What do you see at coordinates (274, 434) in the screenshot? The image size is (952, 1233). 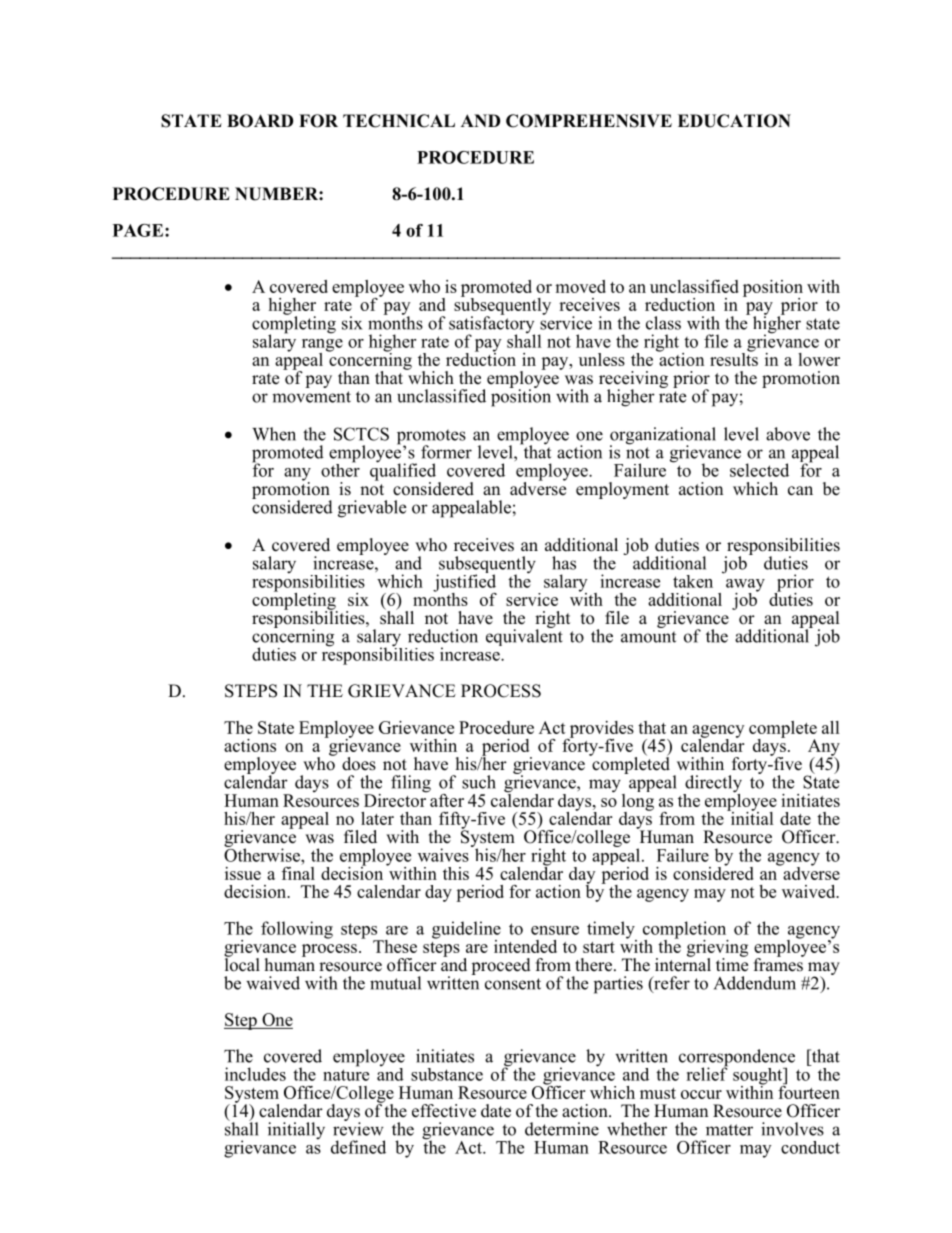 I see `When` at bounding box center [274, 434].
